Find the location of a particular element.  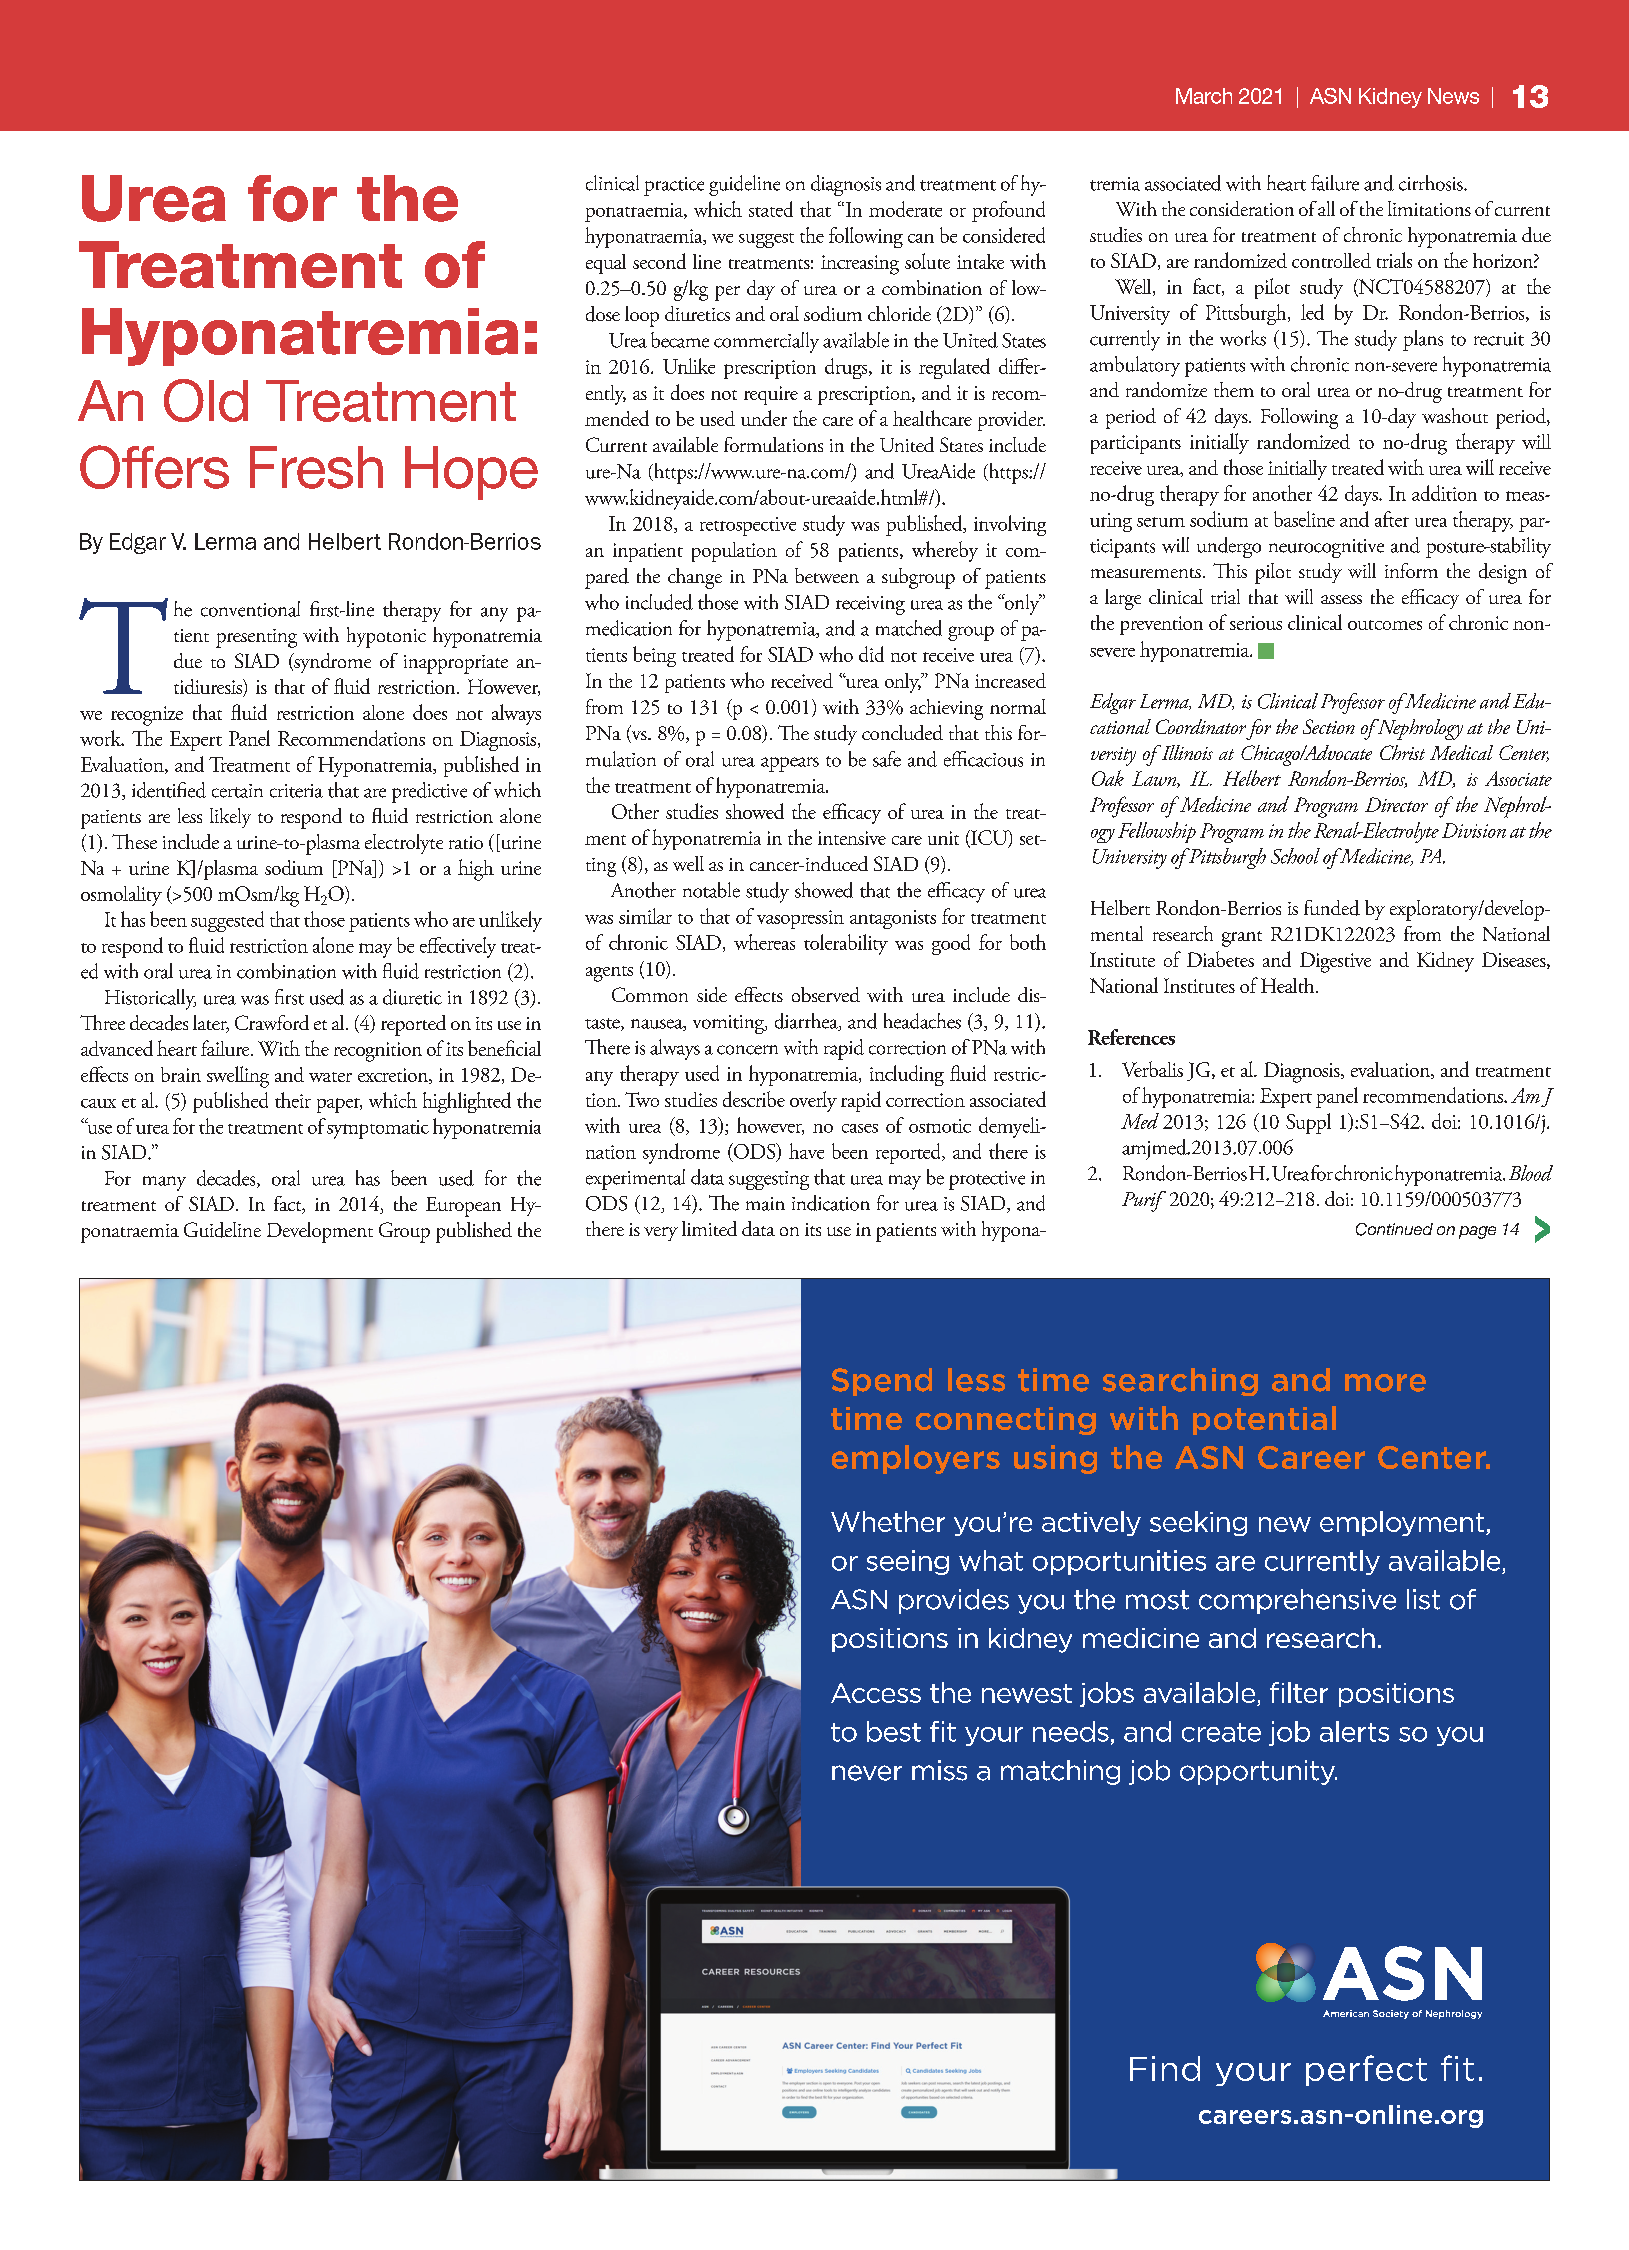

stated is located at coordinates (771, 209).
